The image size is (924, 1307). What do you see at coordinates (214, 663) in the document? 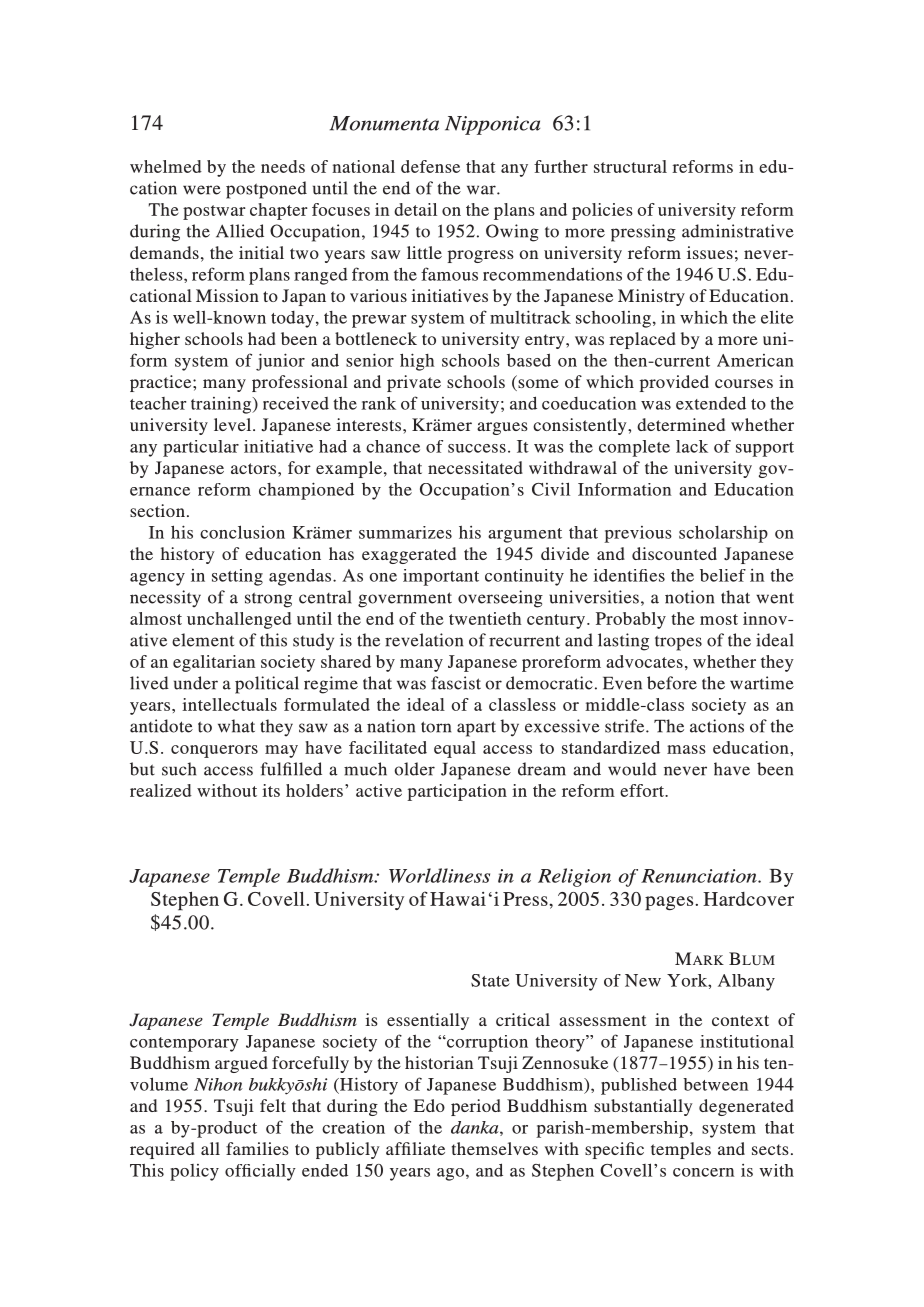
I see `egalitarian` at bounding box center [214, 663].
